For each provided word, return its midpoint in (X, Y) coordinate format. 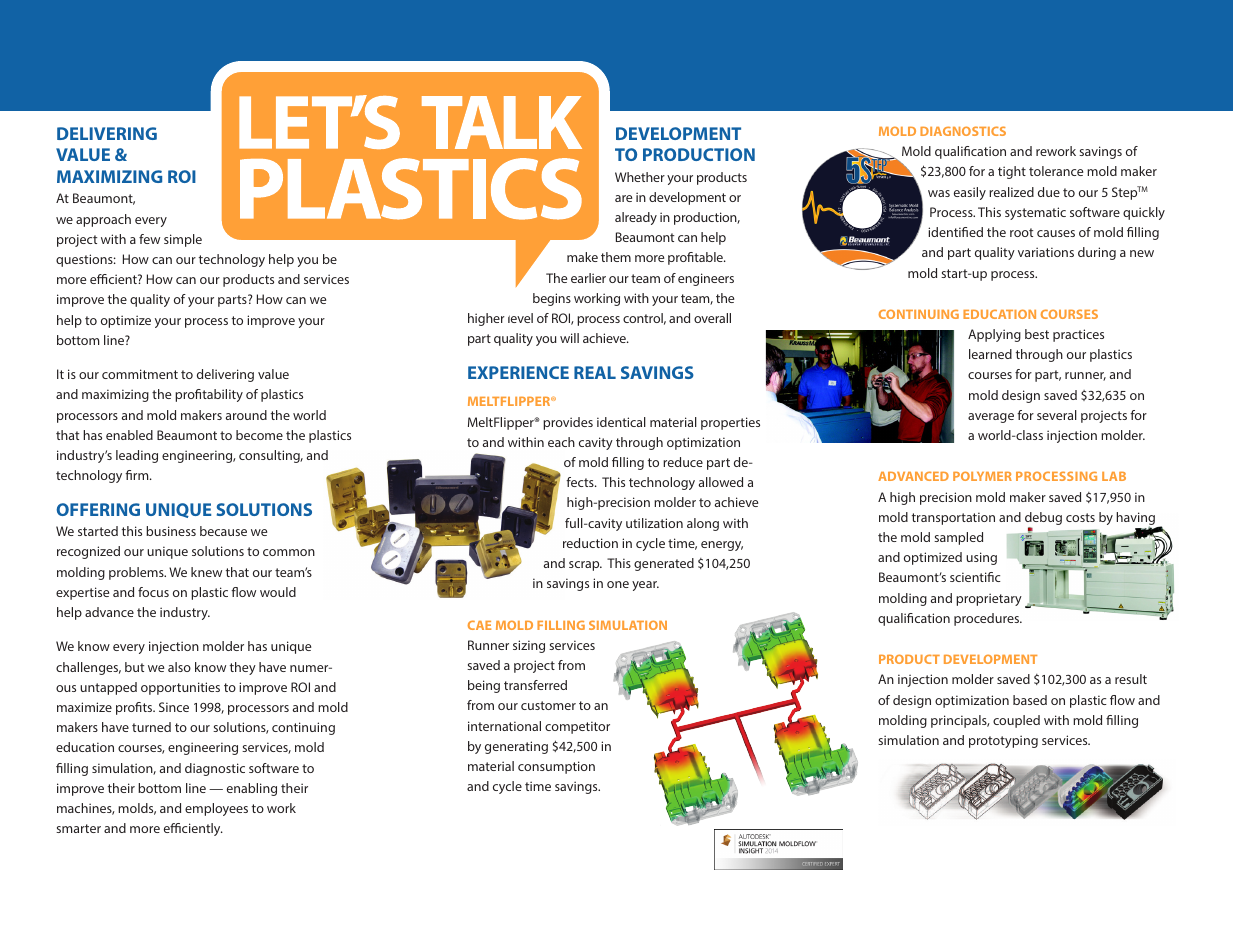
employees (216, 809)
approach (103, 220)
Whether (640, 177)
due (1049, 192)
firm (138, 475)
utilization (654, 523)
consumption (556, 767)
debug (1043, 520)
